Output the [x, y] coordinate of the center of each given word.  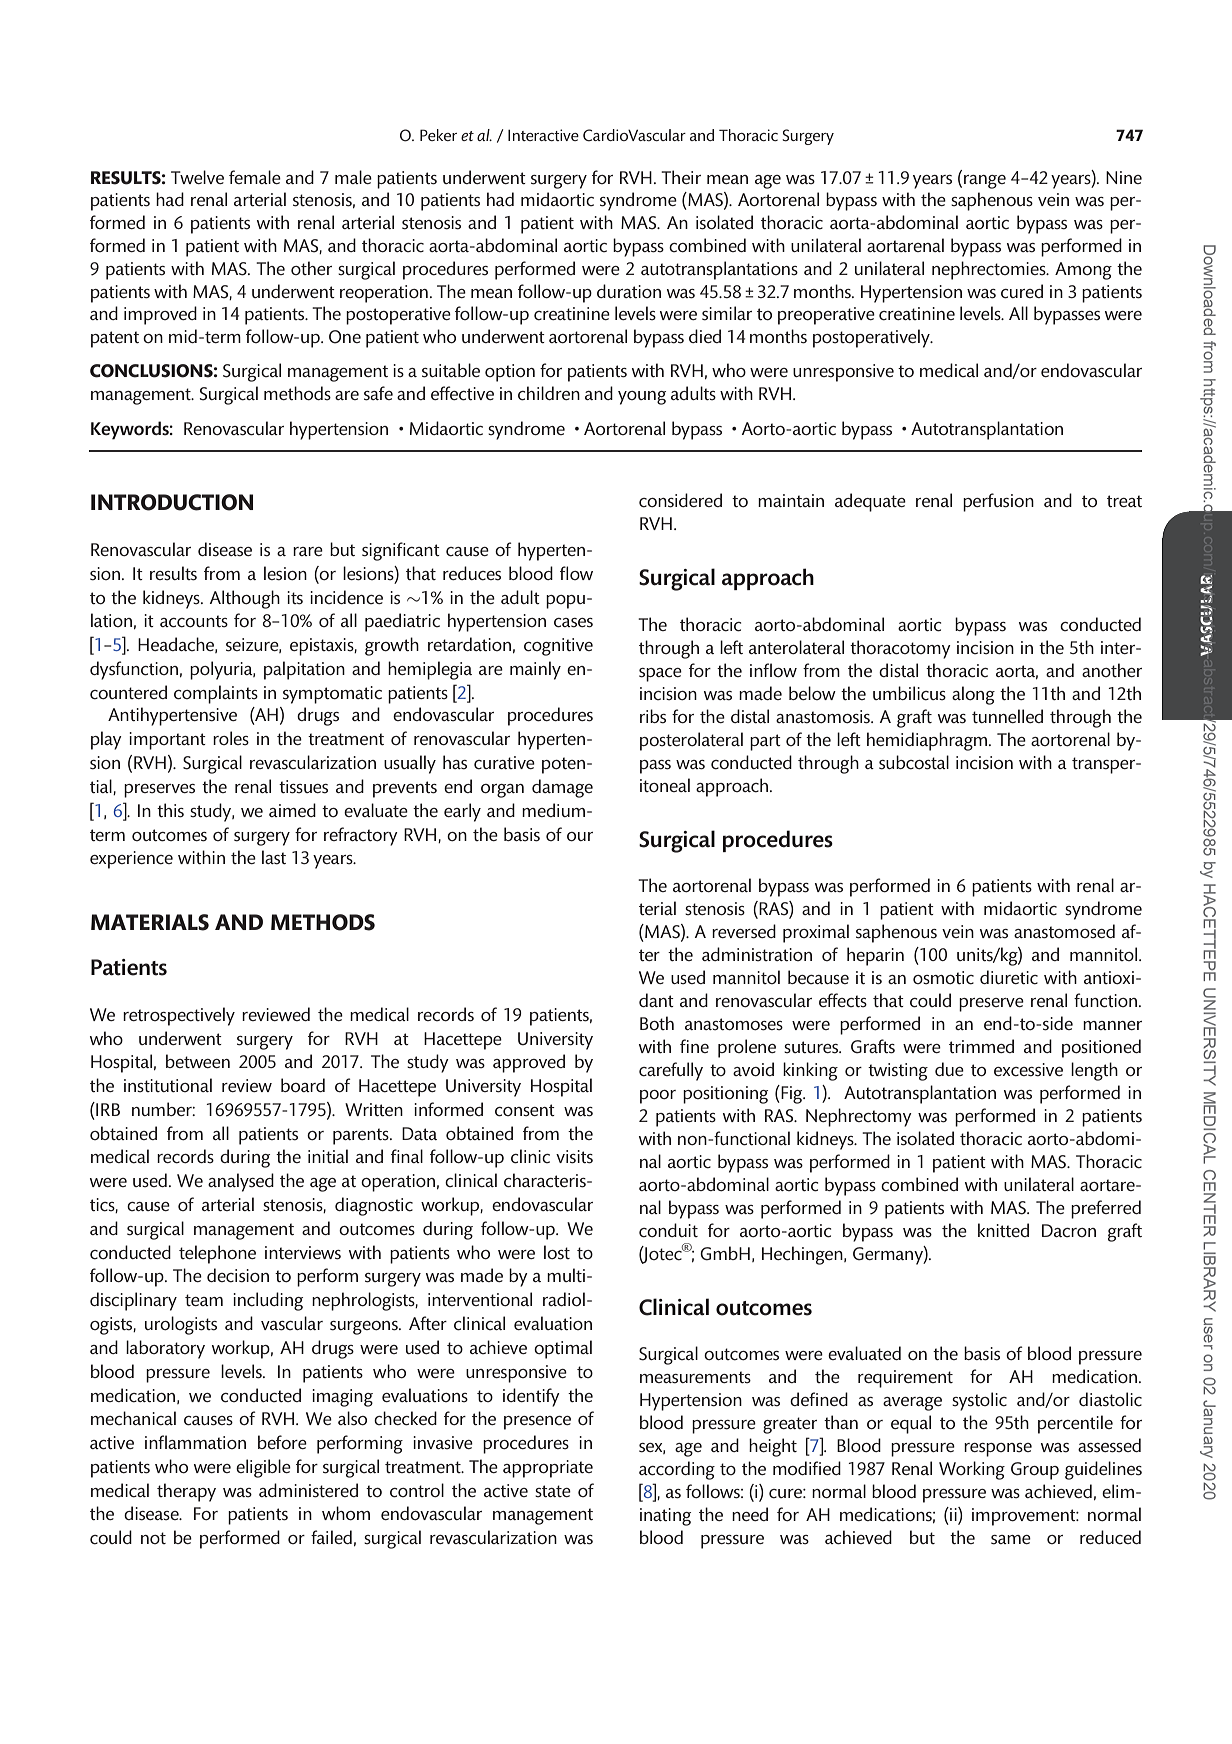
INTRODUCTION [172, 502]
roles [231, 738]
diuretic [1009, 977]
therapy [186, 1492]
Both [657, 1023]
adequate [870, 502]
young [642, 398]
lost [557, 1252]
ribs [653, 716]
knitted [1003, 1230]
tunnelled [1007, 716]
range [985, 182]
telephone [217, 1254]
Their [681, 177]
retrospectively [179, 1016]
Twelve [197, 177]
